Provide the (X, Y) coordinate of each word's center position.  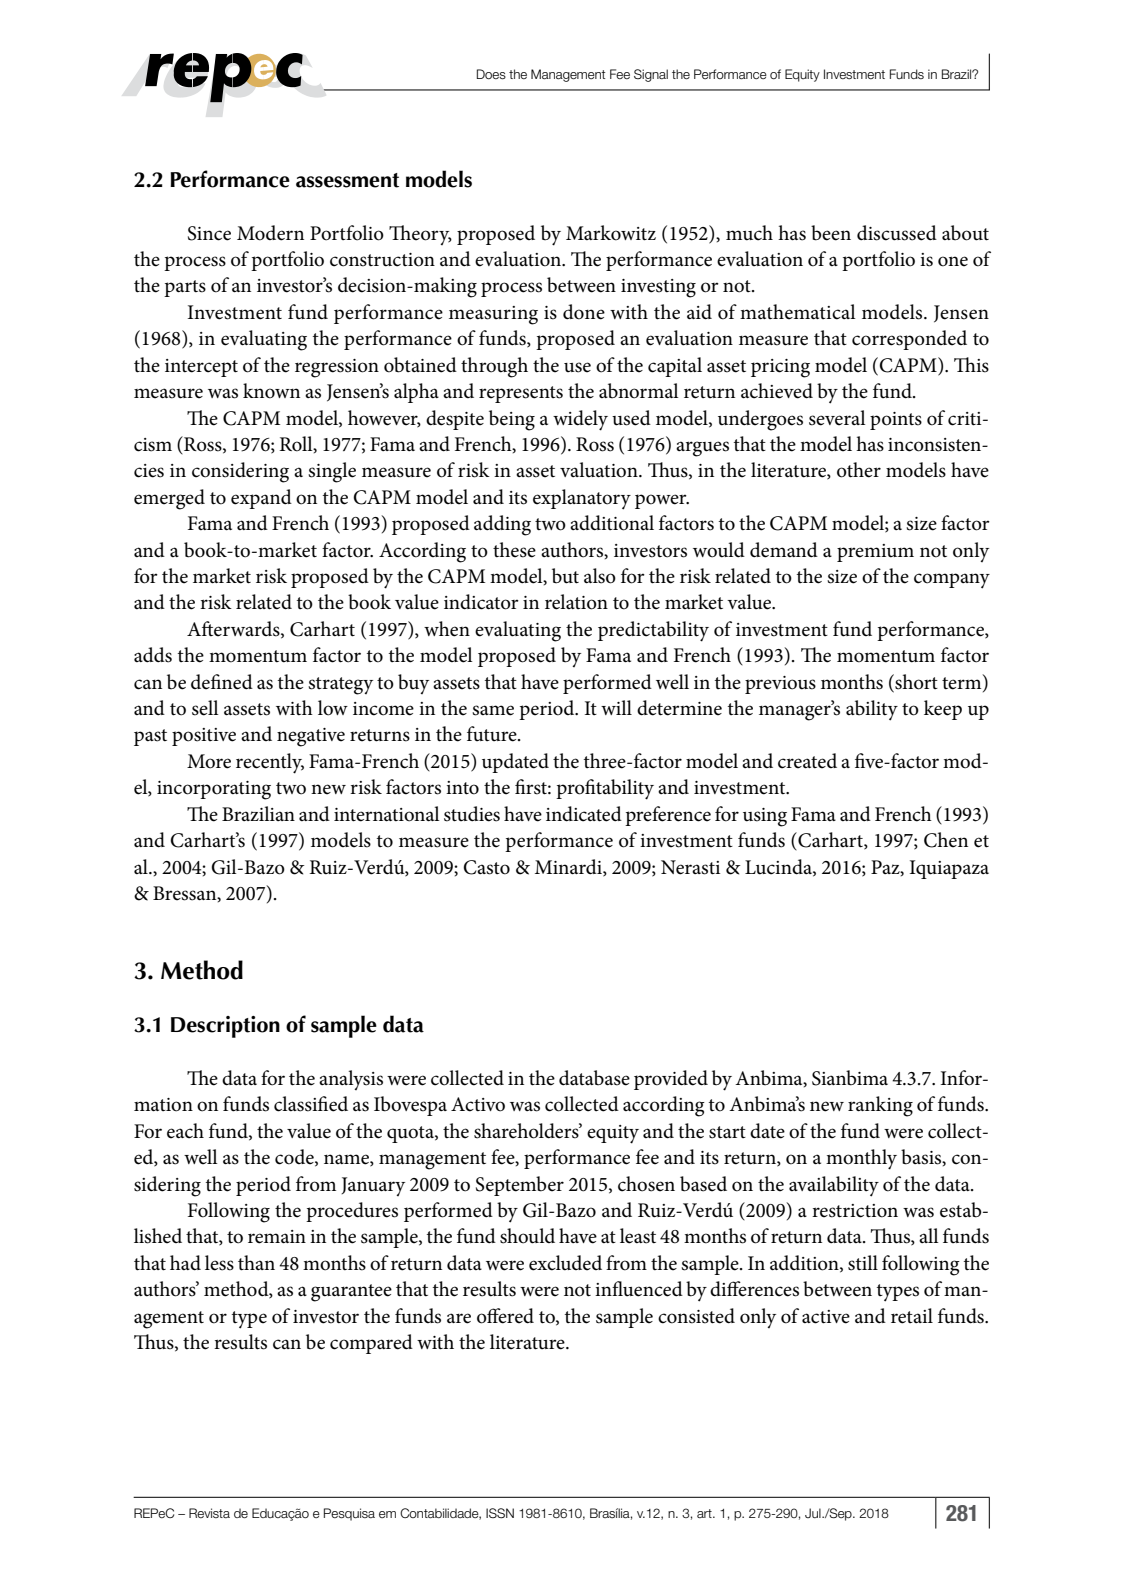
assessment (347, 180)
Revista (209, 1513)
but (565, 576)
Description (225, 1027)
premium (875, 553)
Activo (478, 1104)
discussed (897, 233)
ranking (880, 1106)
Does (491, 74)
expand (261, 499)
